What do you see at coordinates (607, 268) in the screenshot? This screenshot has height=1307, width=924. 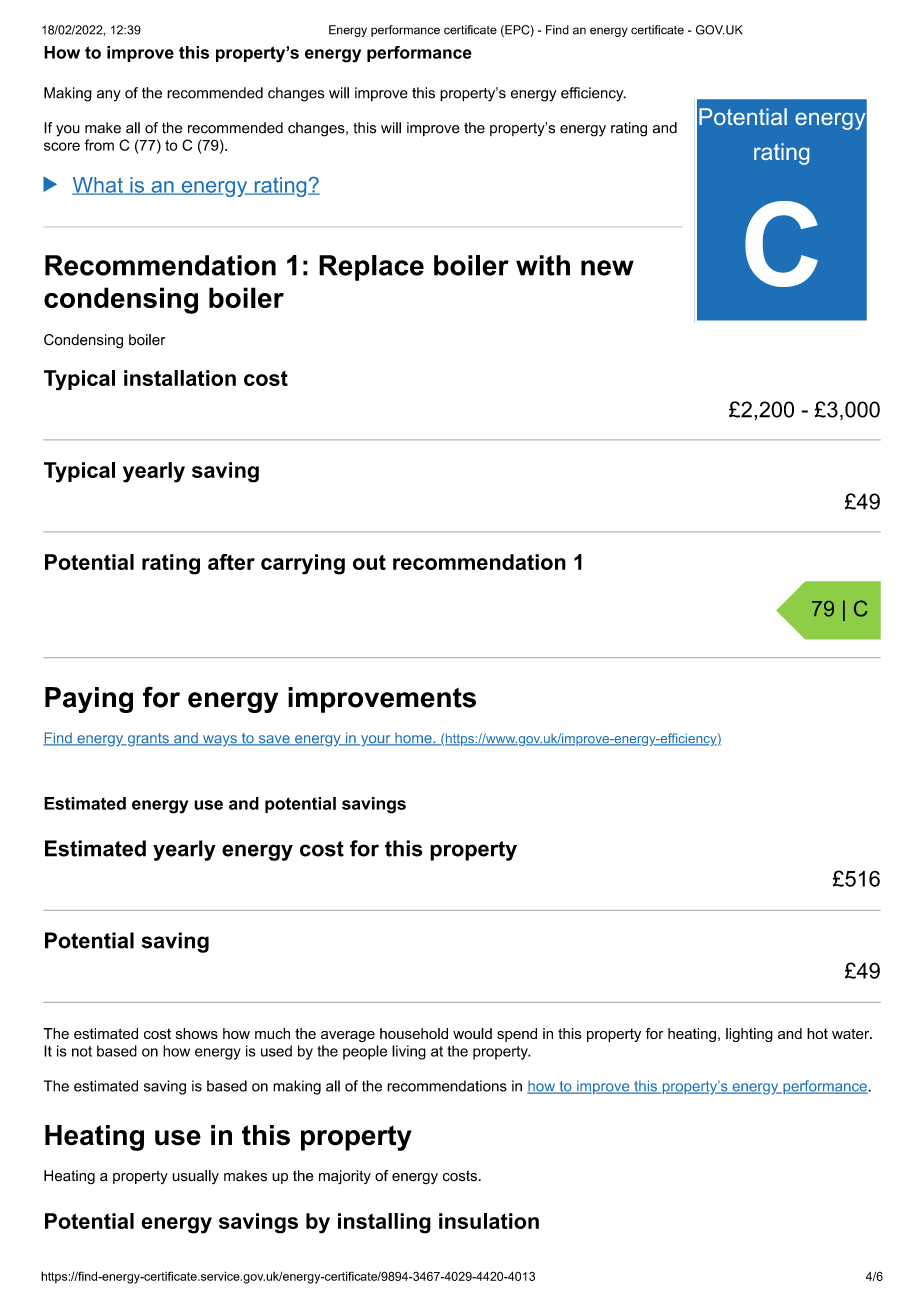 I see `new` at bounding box center [607, 268].
